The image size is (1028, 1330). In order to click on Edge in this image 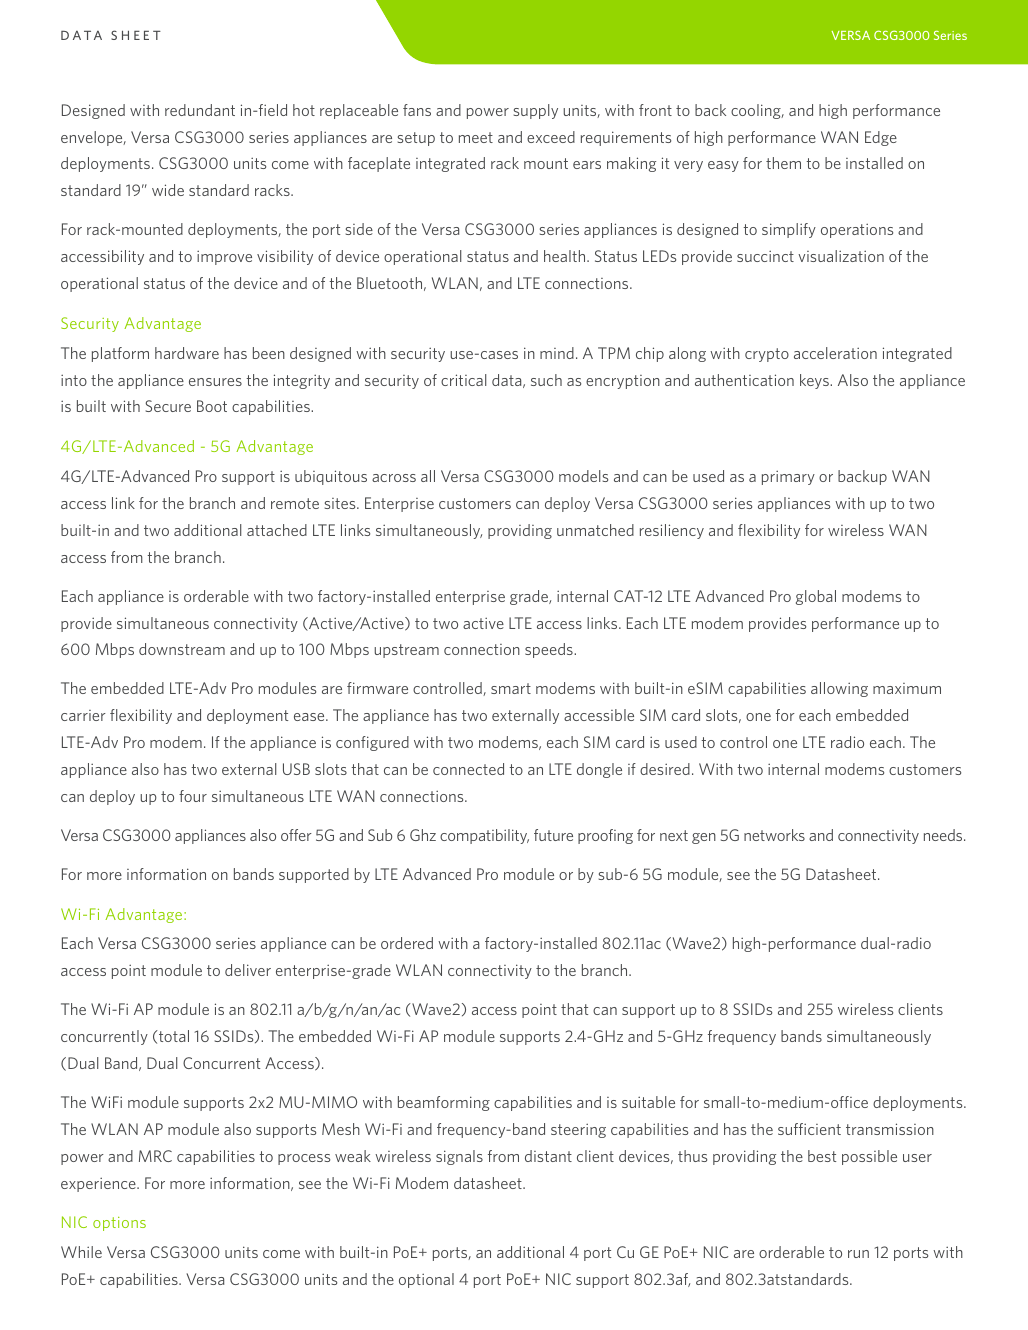, I will do `click(881, 138)`.
